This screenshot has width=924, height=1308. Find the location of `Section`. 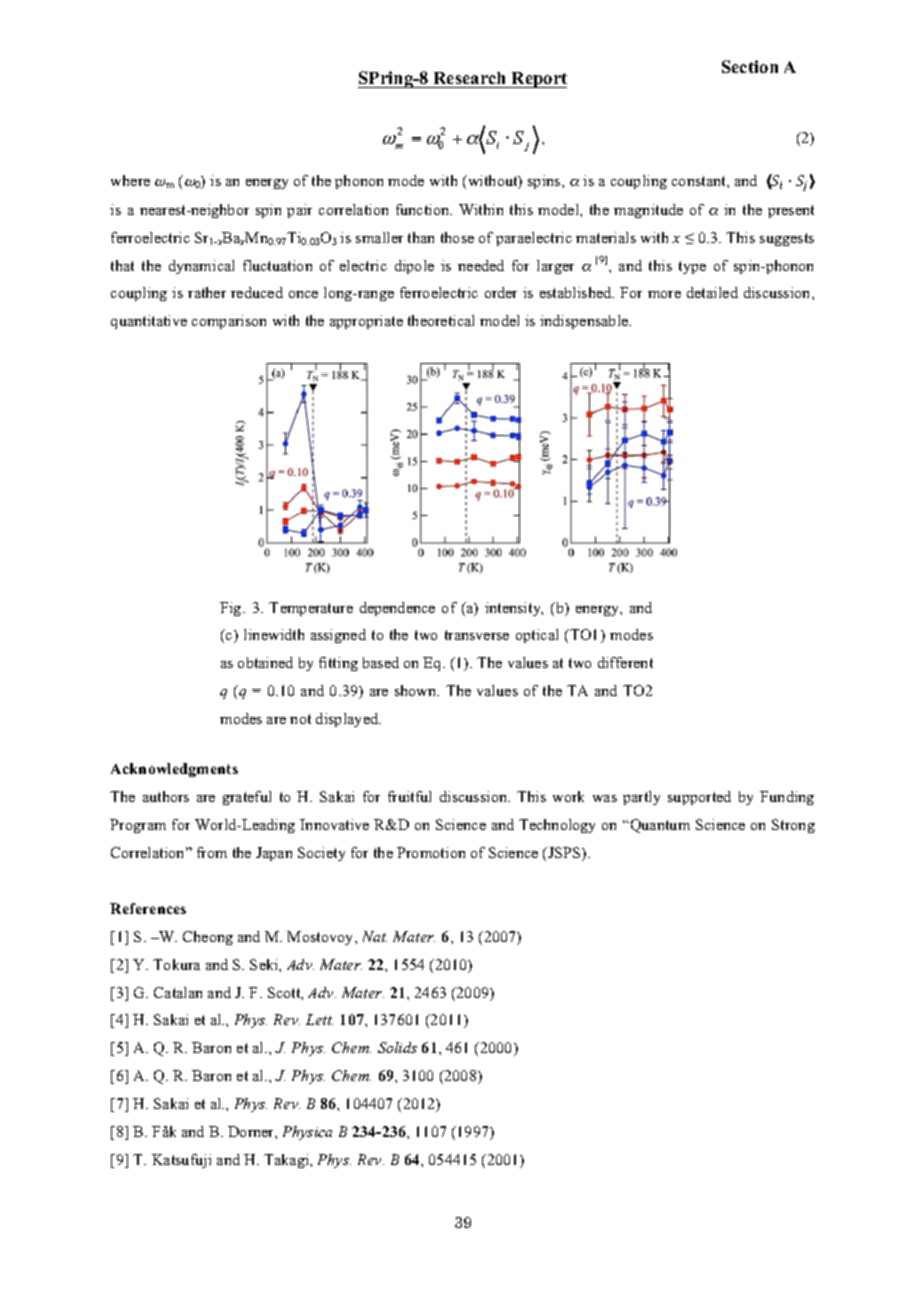

Section is located at coordinates (750, 66).
